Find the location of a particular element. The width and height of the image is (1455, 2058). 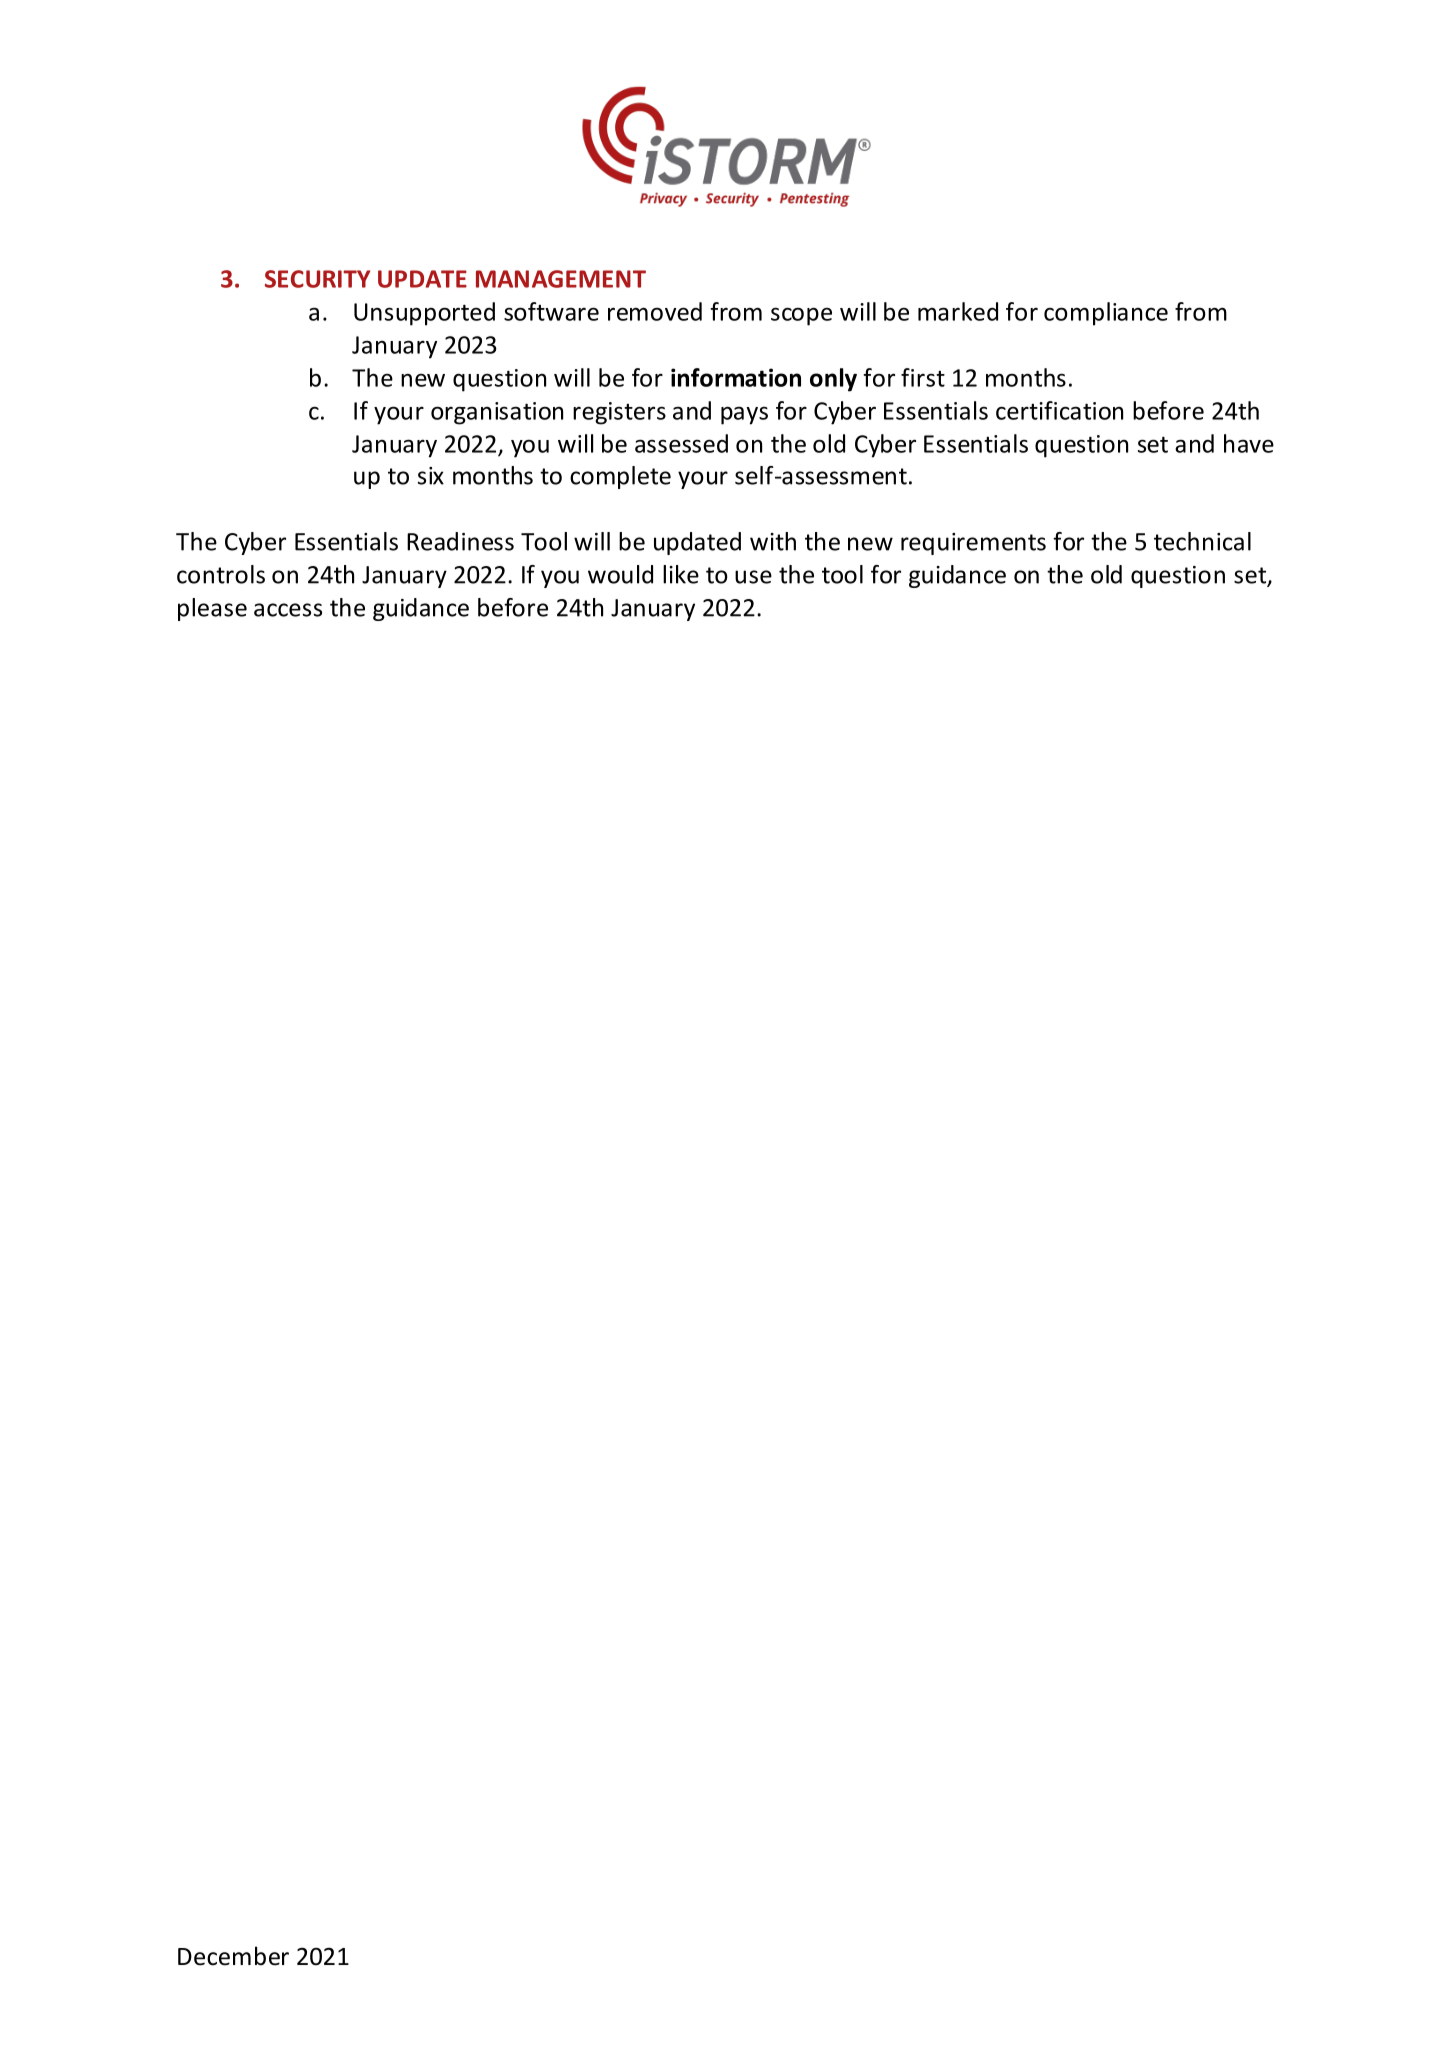

information is located at coordinates (736, 377).
